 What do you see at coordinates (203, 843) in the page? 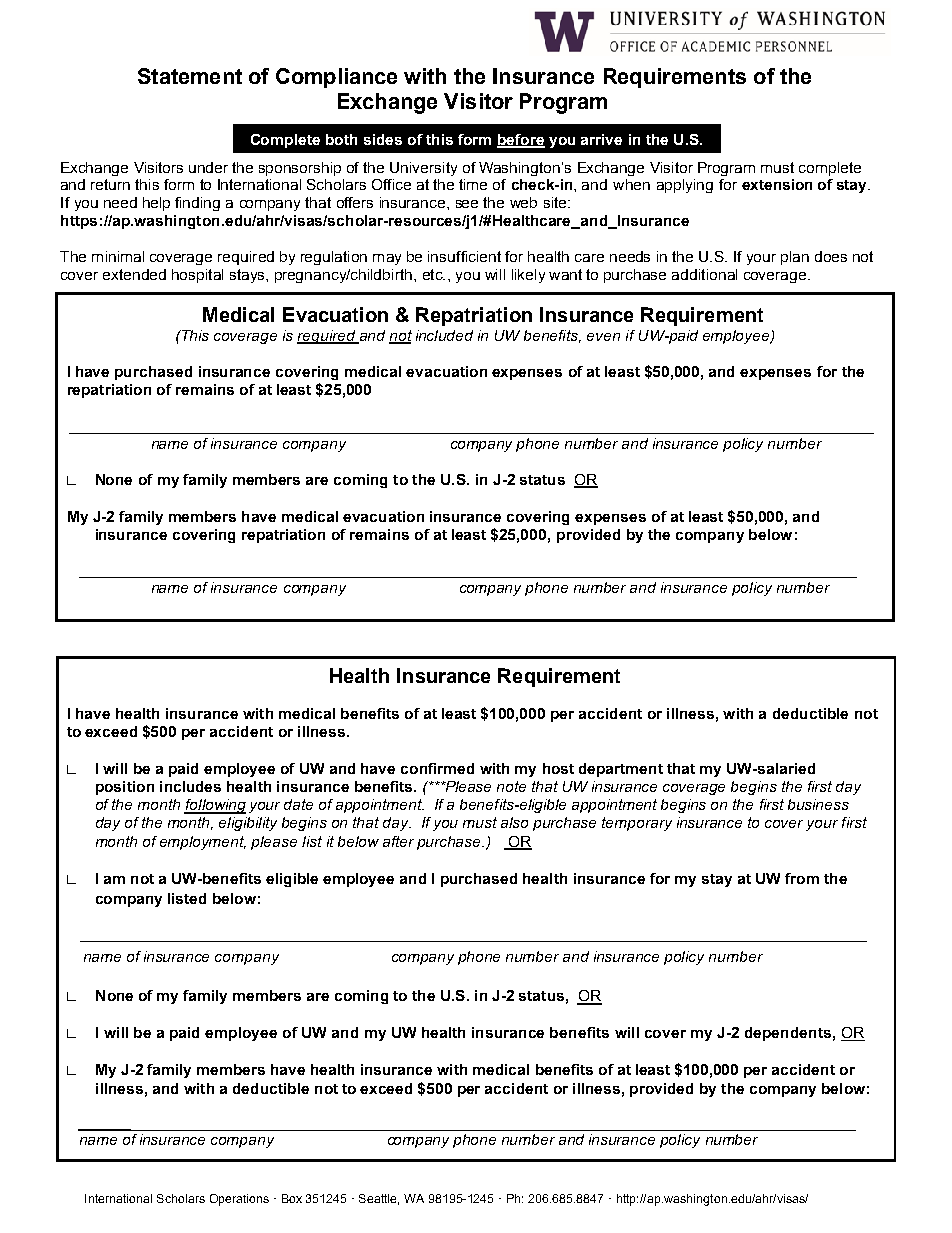
I see `employment` at bounding box center [203, 843].
